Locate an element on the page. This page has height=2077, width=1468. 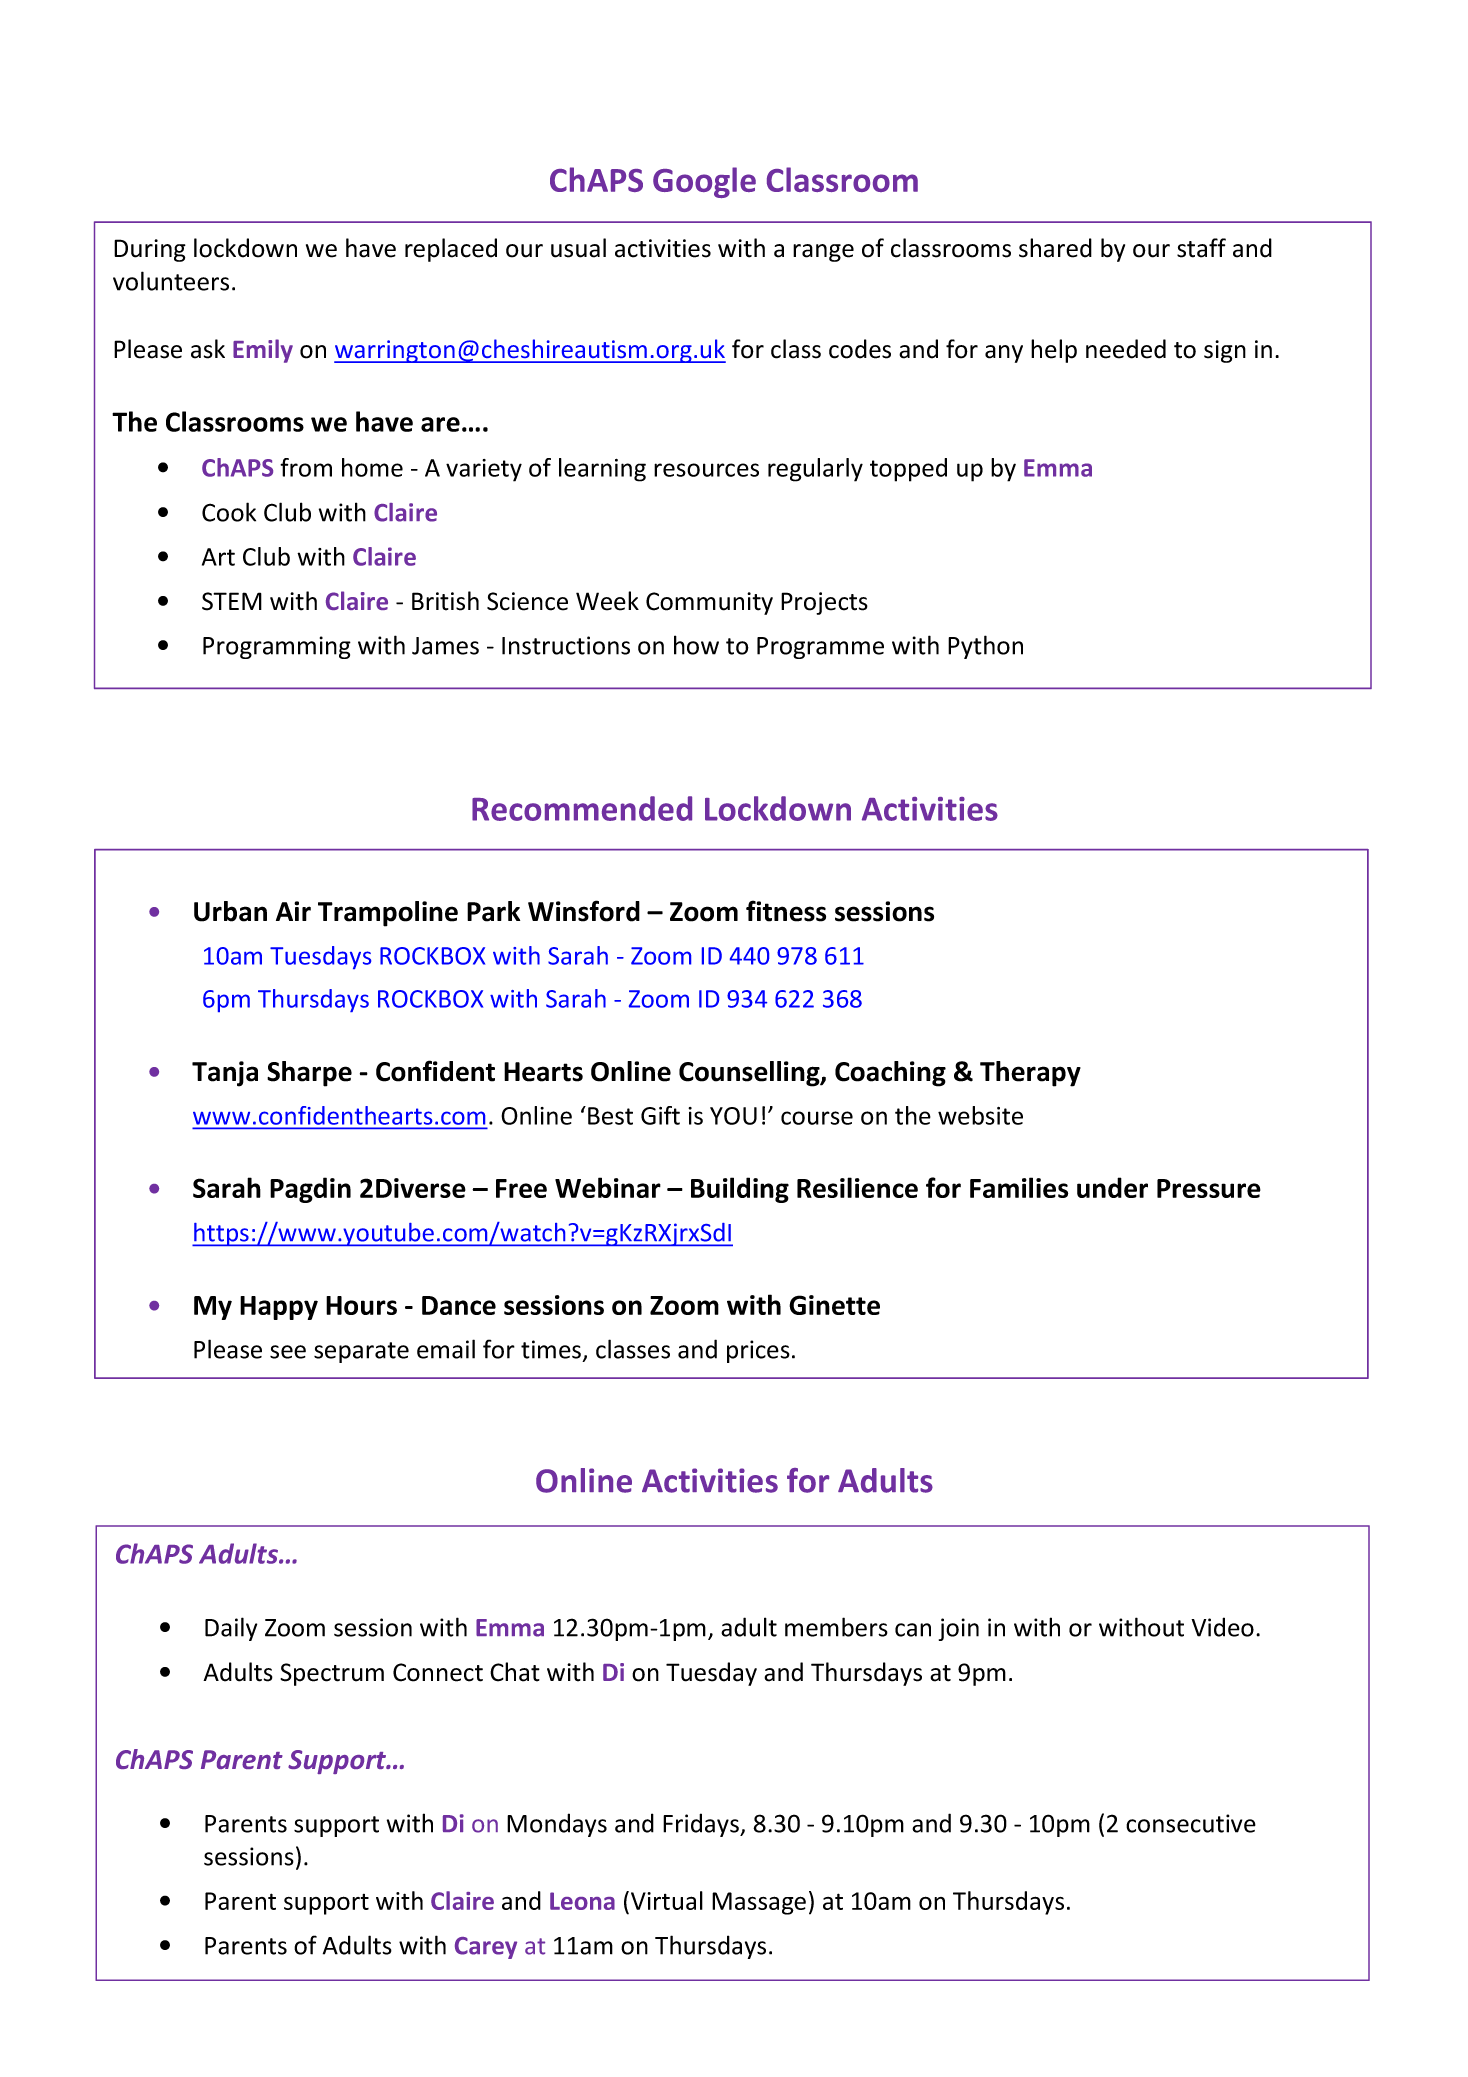
Virtual is located at coordinates (667, 1900).
